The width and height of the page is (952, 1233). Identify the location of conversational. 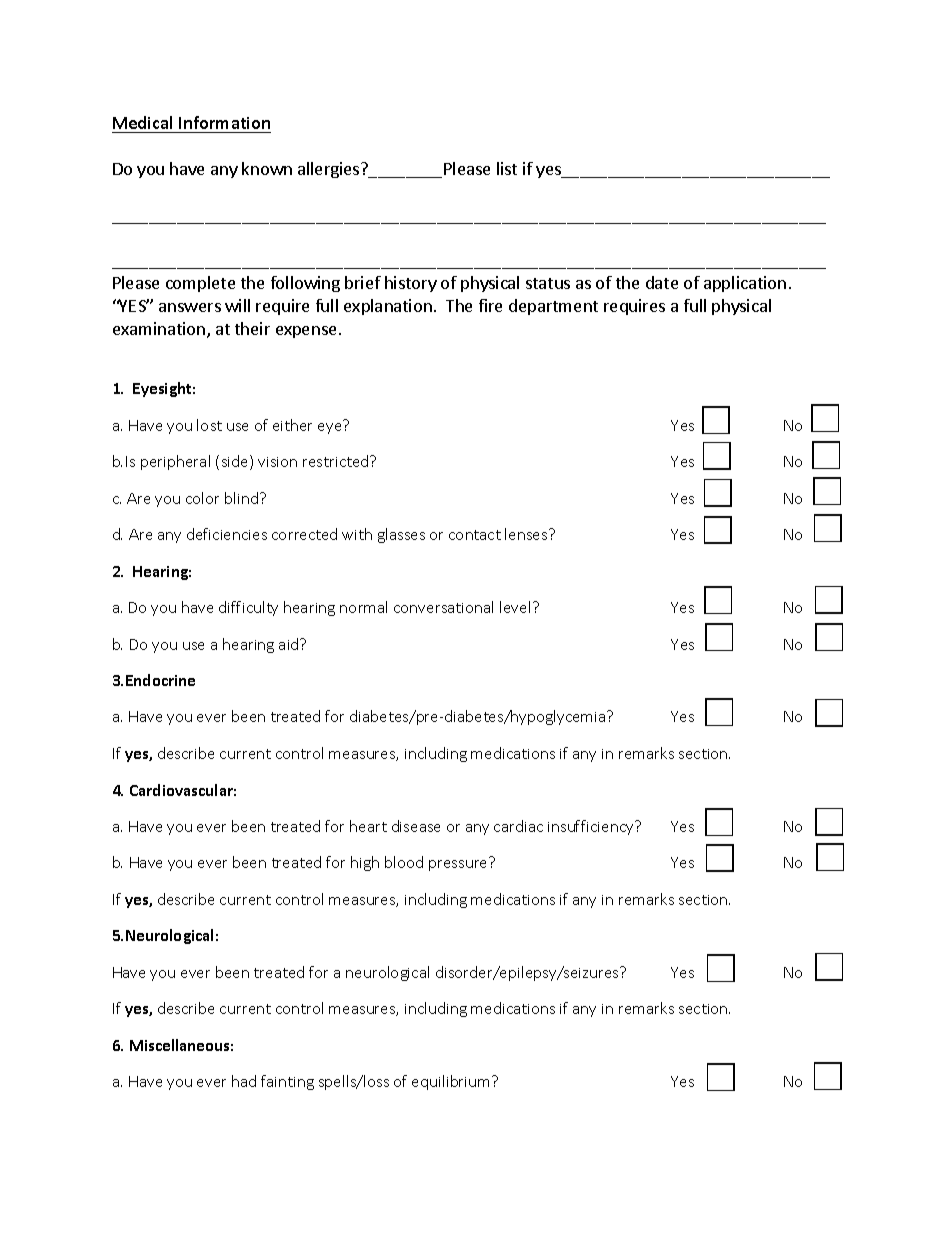
(443, 607).
